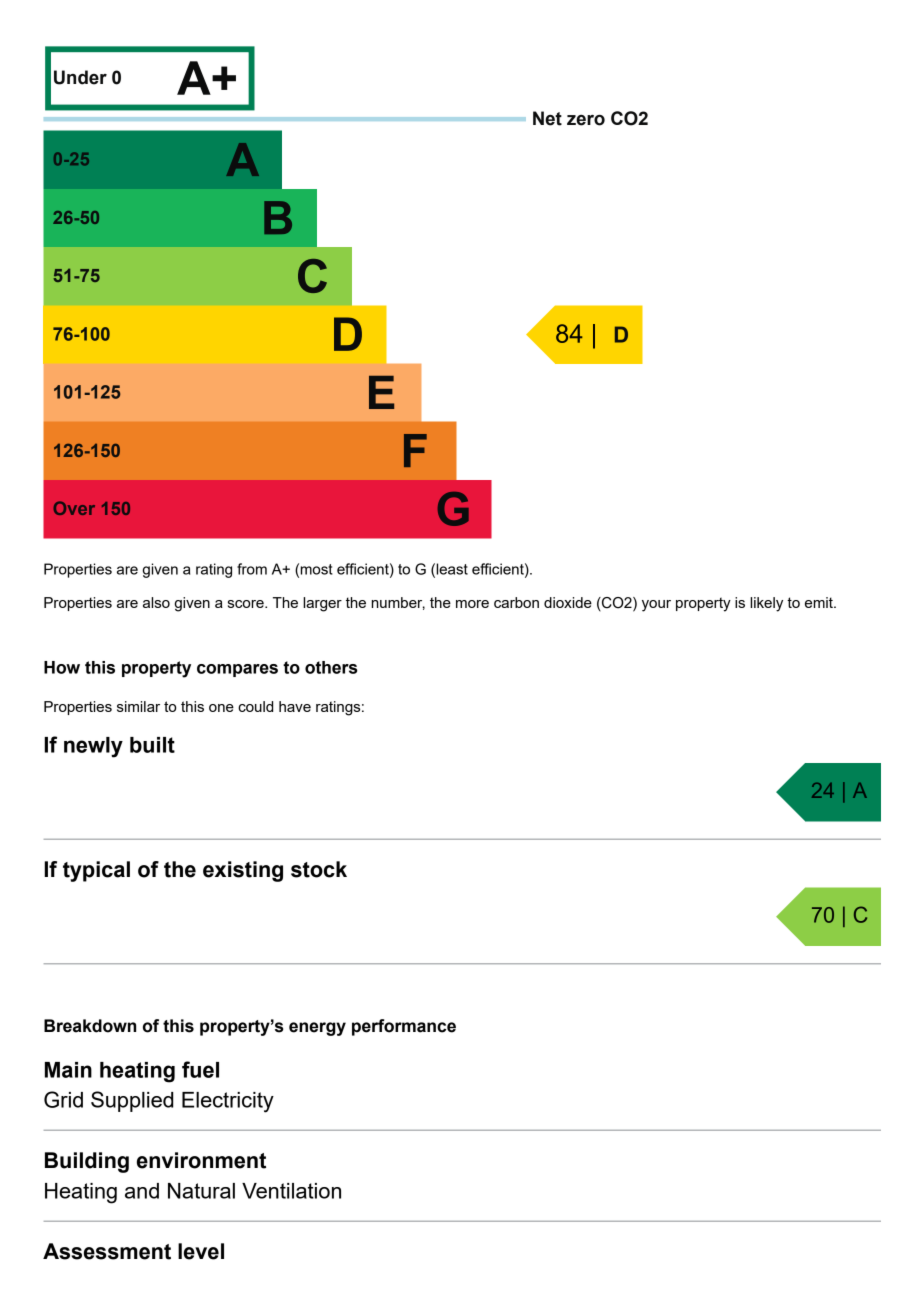 Image resolution: width=924 pixels, height=1307 pixels. Describe the element at coordinates (766, 604) in the screenshot. I see `likely` at that location.
